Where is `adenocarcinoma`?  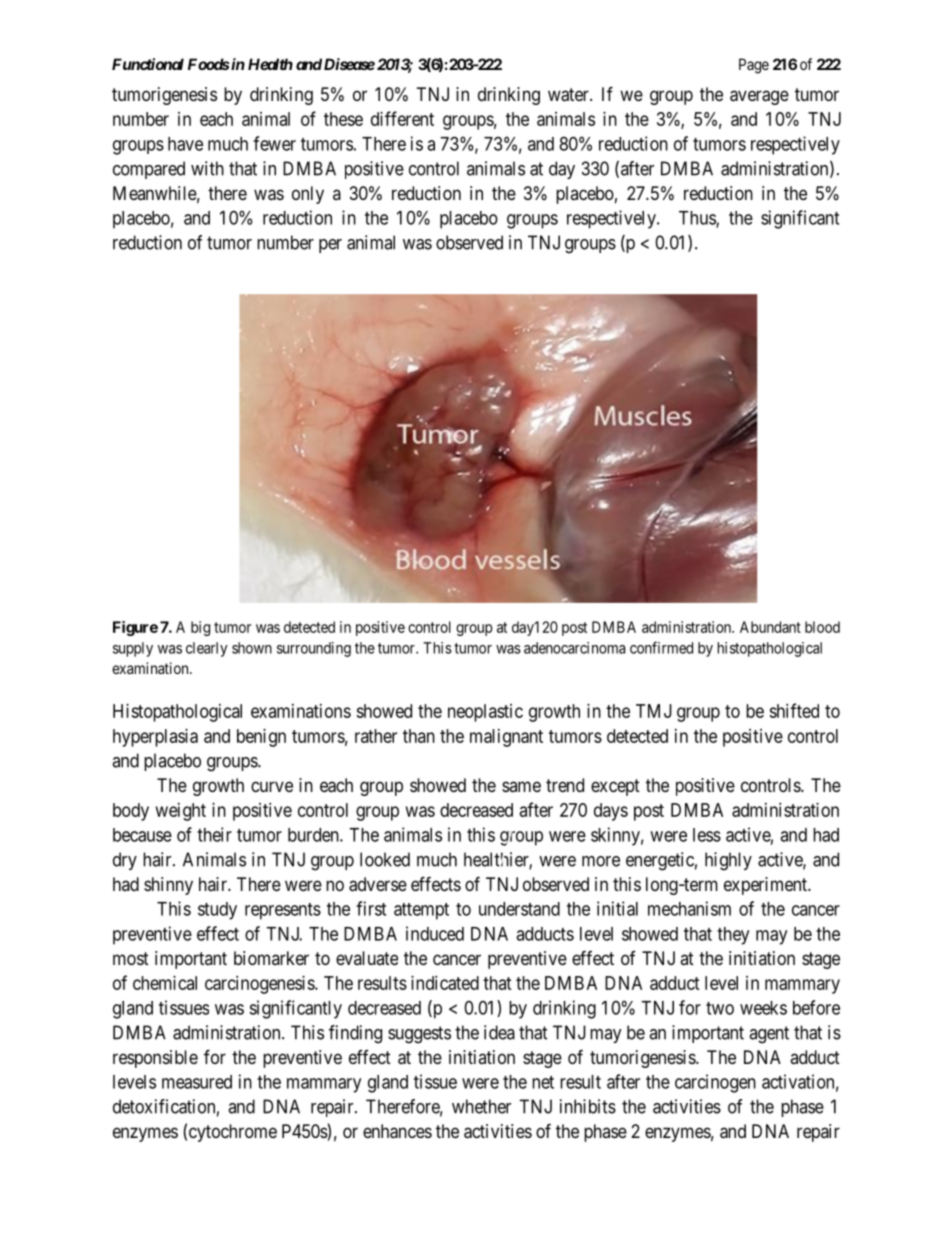 adenocarcinoma is located at coordinates (574, 648).
